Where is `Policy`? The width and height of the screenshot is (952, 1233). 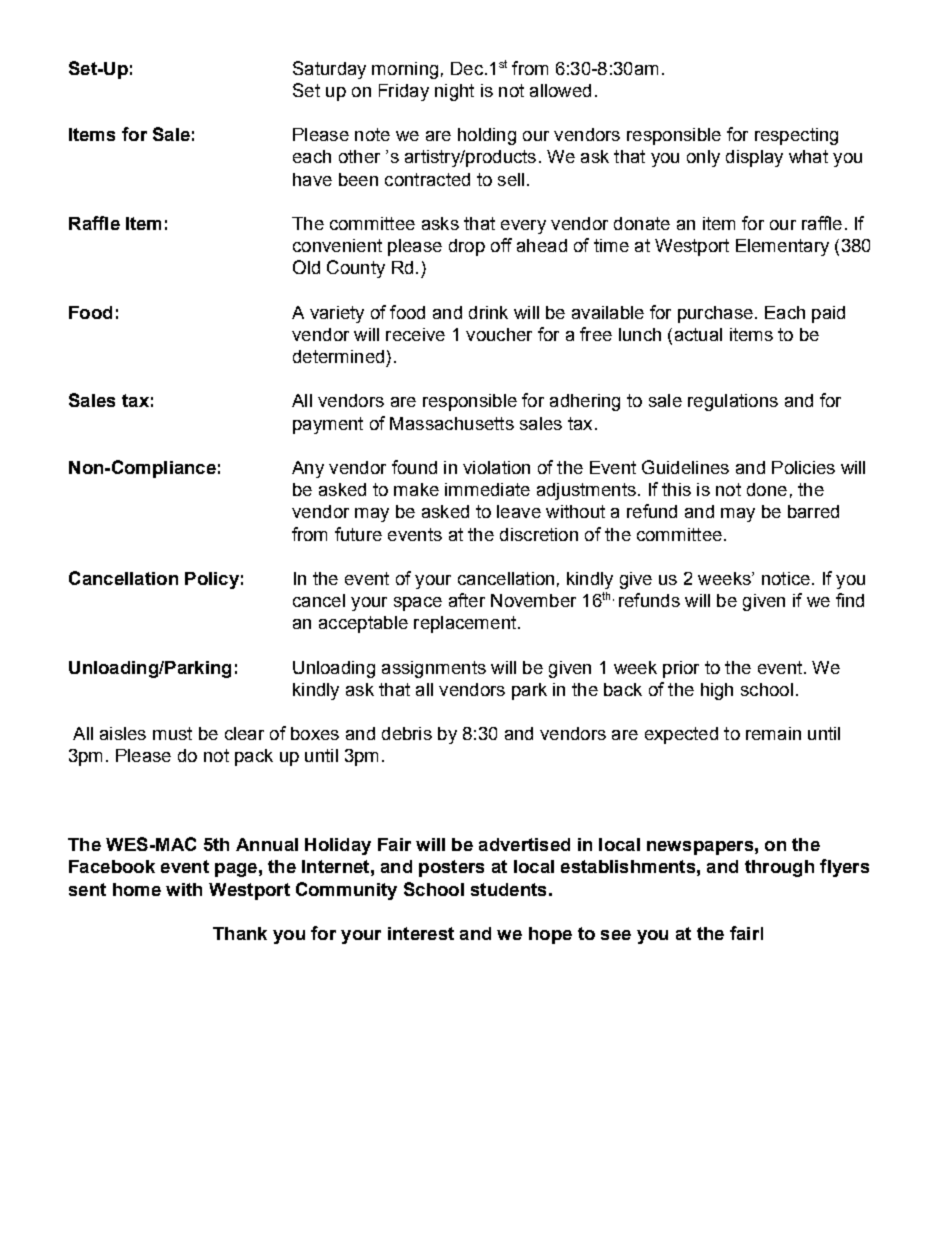
Policy is located at coordinates (212, 580).
